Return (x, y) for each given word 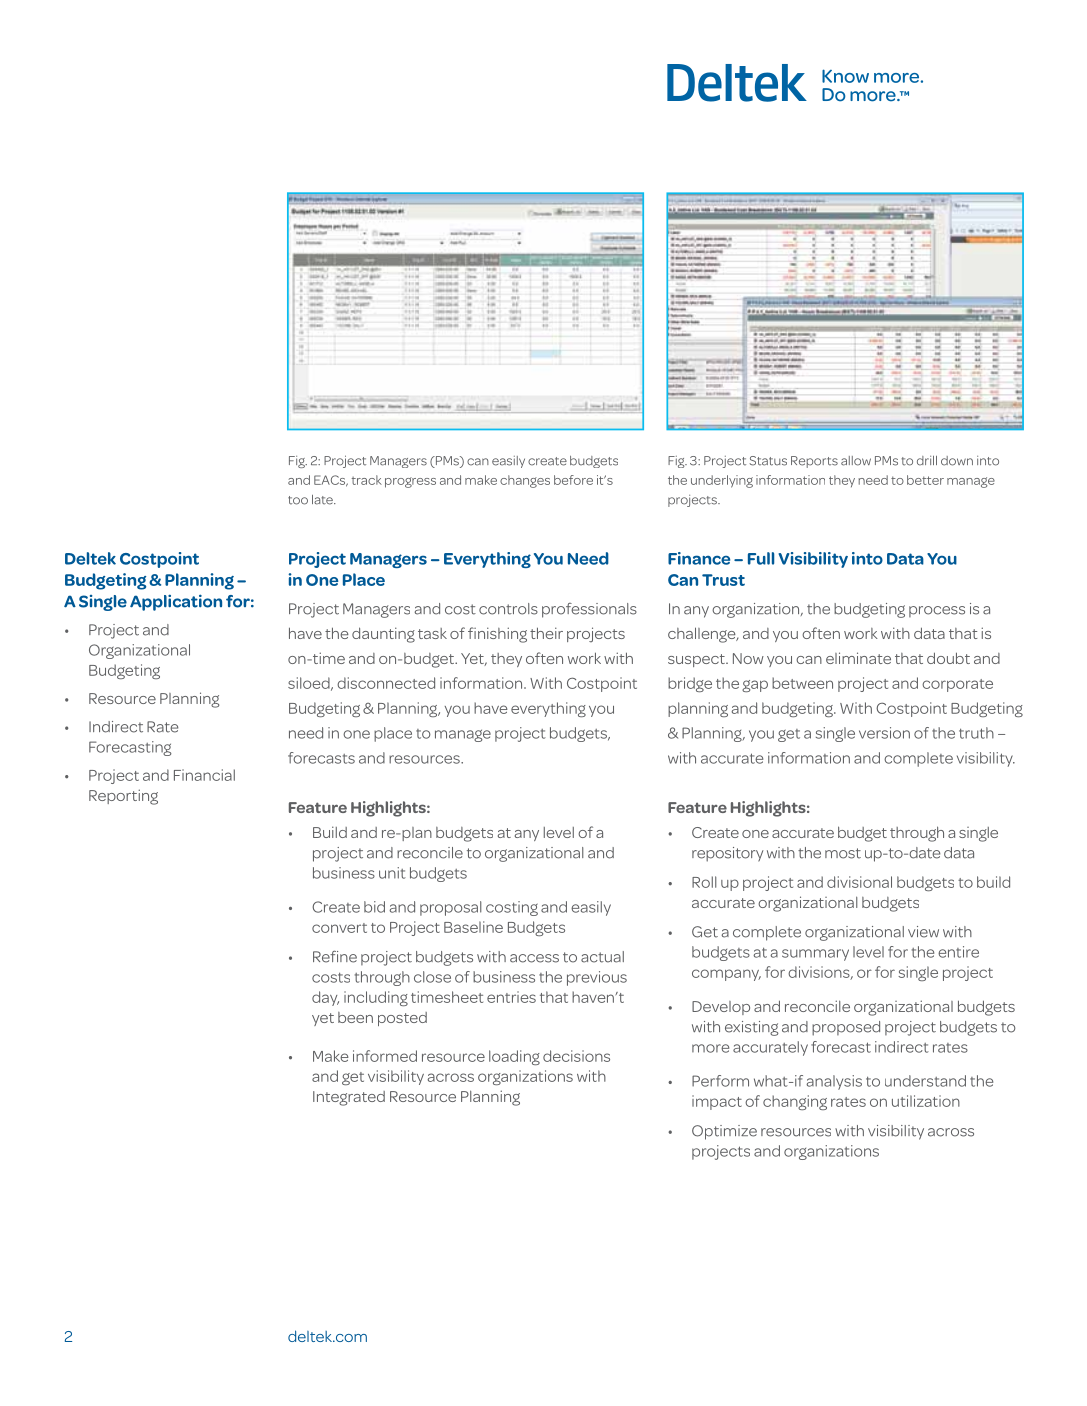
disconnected (386, 683)
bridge (690, 684)
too (298, 500)
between (802, 683)
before (573, 480)
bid (374, 907)
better (925, 480)
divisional (859, 882)
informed (385, 1056)
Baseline (473, 927)
